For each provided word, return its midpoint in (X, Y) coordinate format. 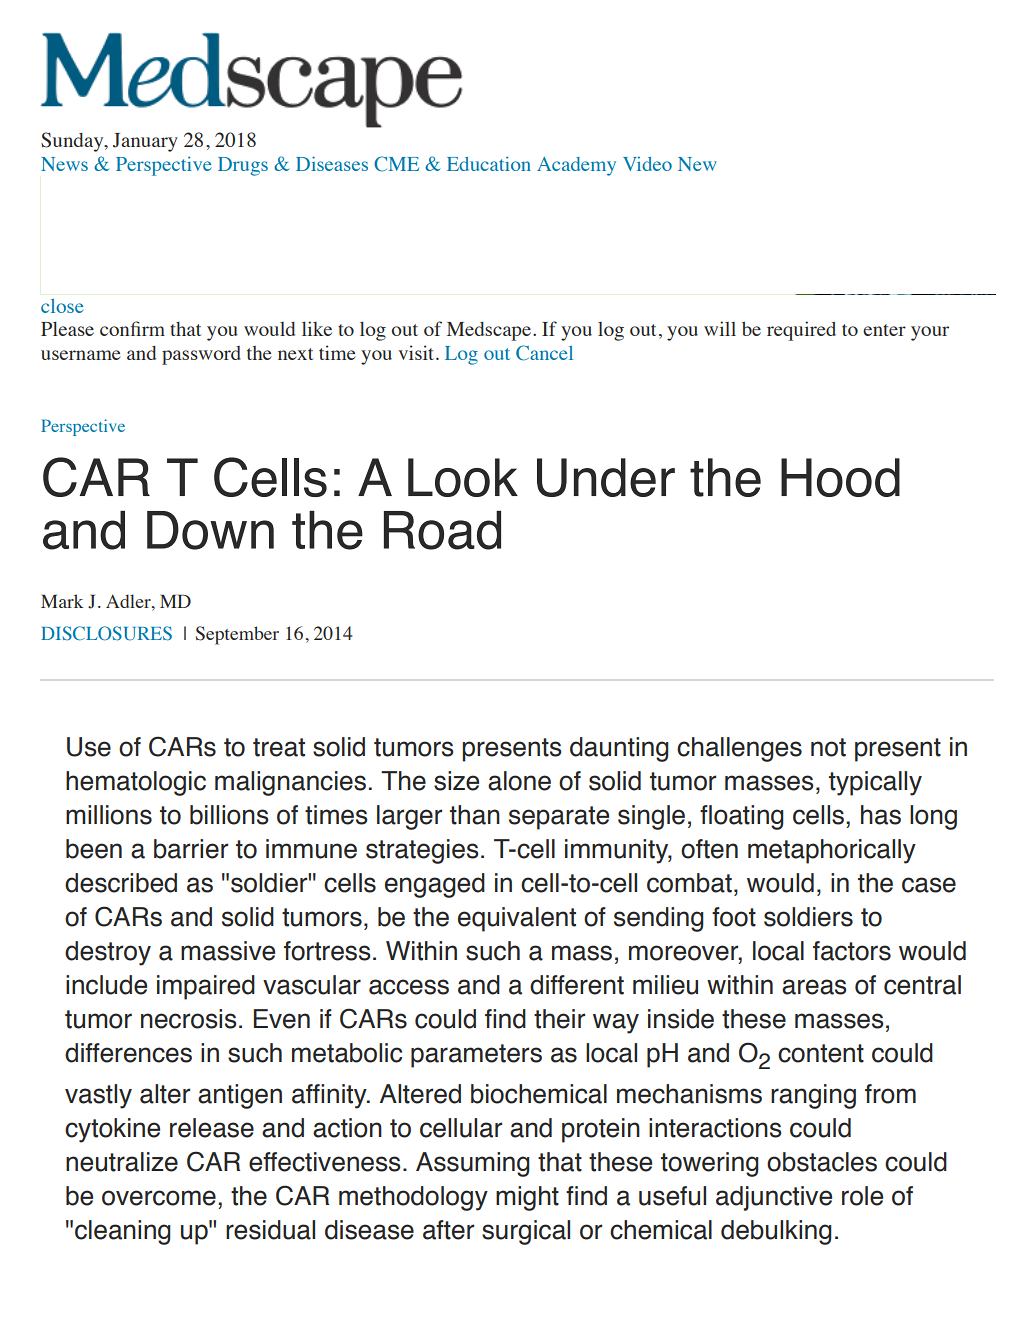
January (145, 142)
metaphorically (832, 851)
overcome (159, 1198)
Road (442, 530)
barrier (191, 849)
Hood (840, 477)
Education (489, 163)
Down (210, 530)
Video (647, 164)
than (475, 815)
